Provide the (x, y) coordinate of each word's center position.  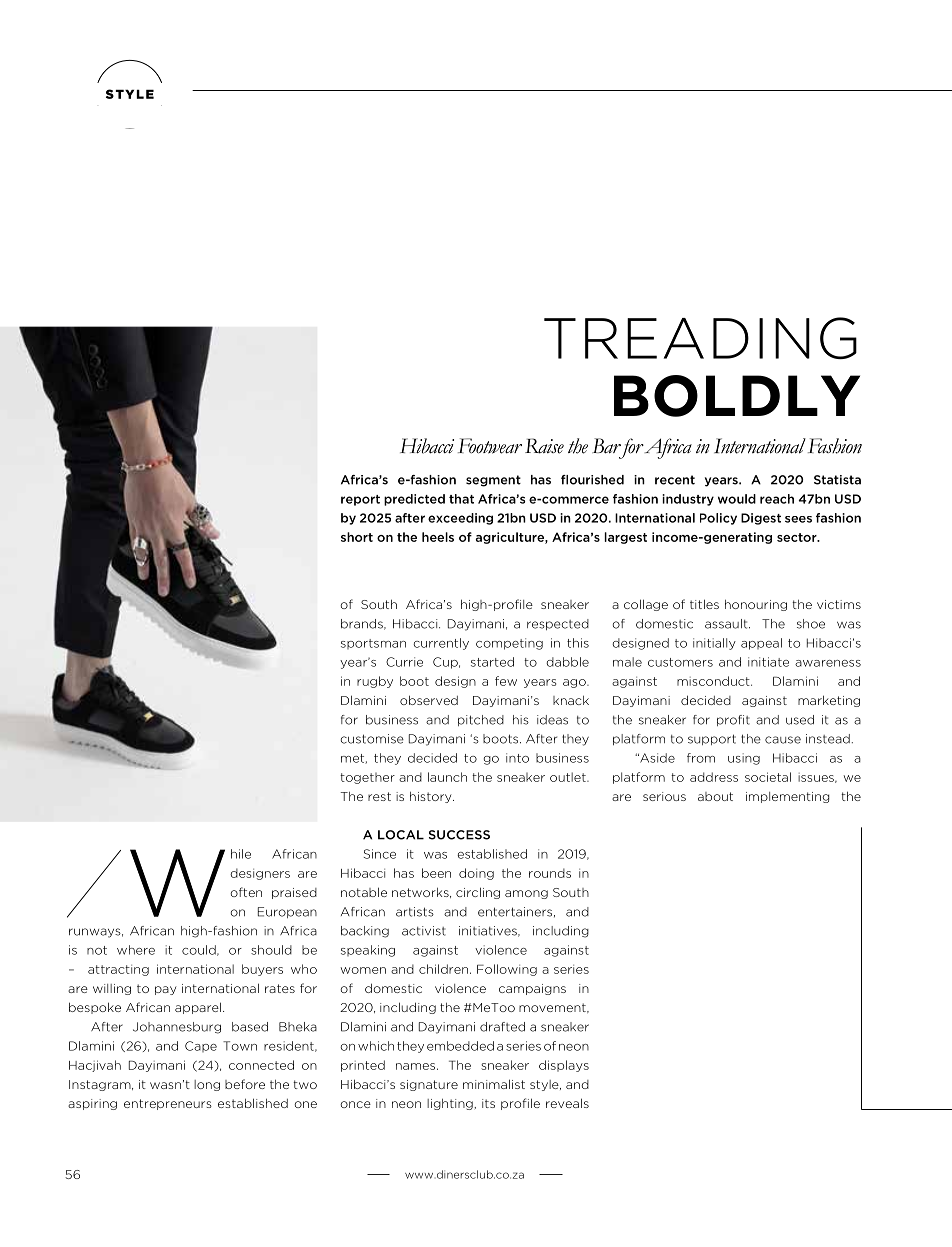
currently (441, 644)
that (461, 499)
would (737, 499)
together (367, 778)
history (432, 797)
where (136, 950)
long (207, 1085)
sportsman (373, 644)
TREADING (700, 338)
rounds (550, 873)
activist (424, 931)
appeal (761, 644)
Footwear (490, 446)
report (360, 500)
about (715, 796)
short (357, 537)
